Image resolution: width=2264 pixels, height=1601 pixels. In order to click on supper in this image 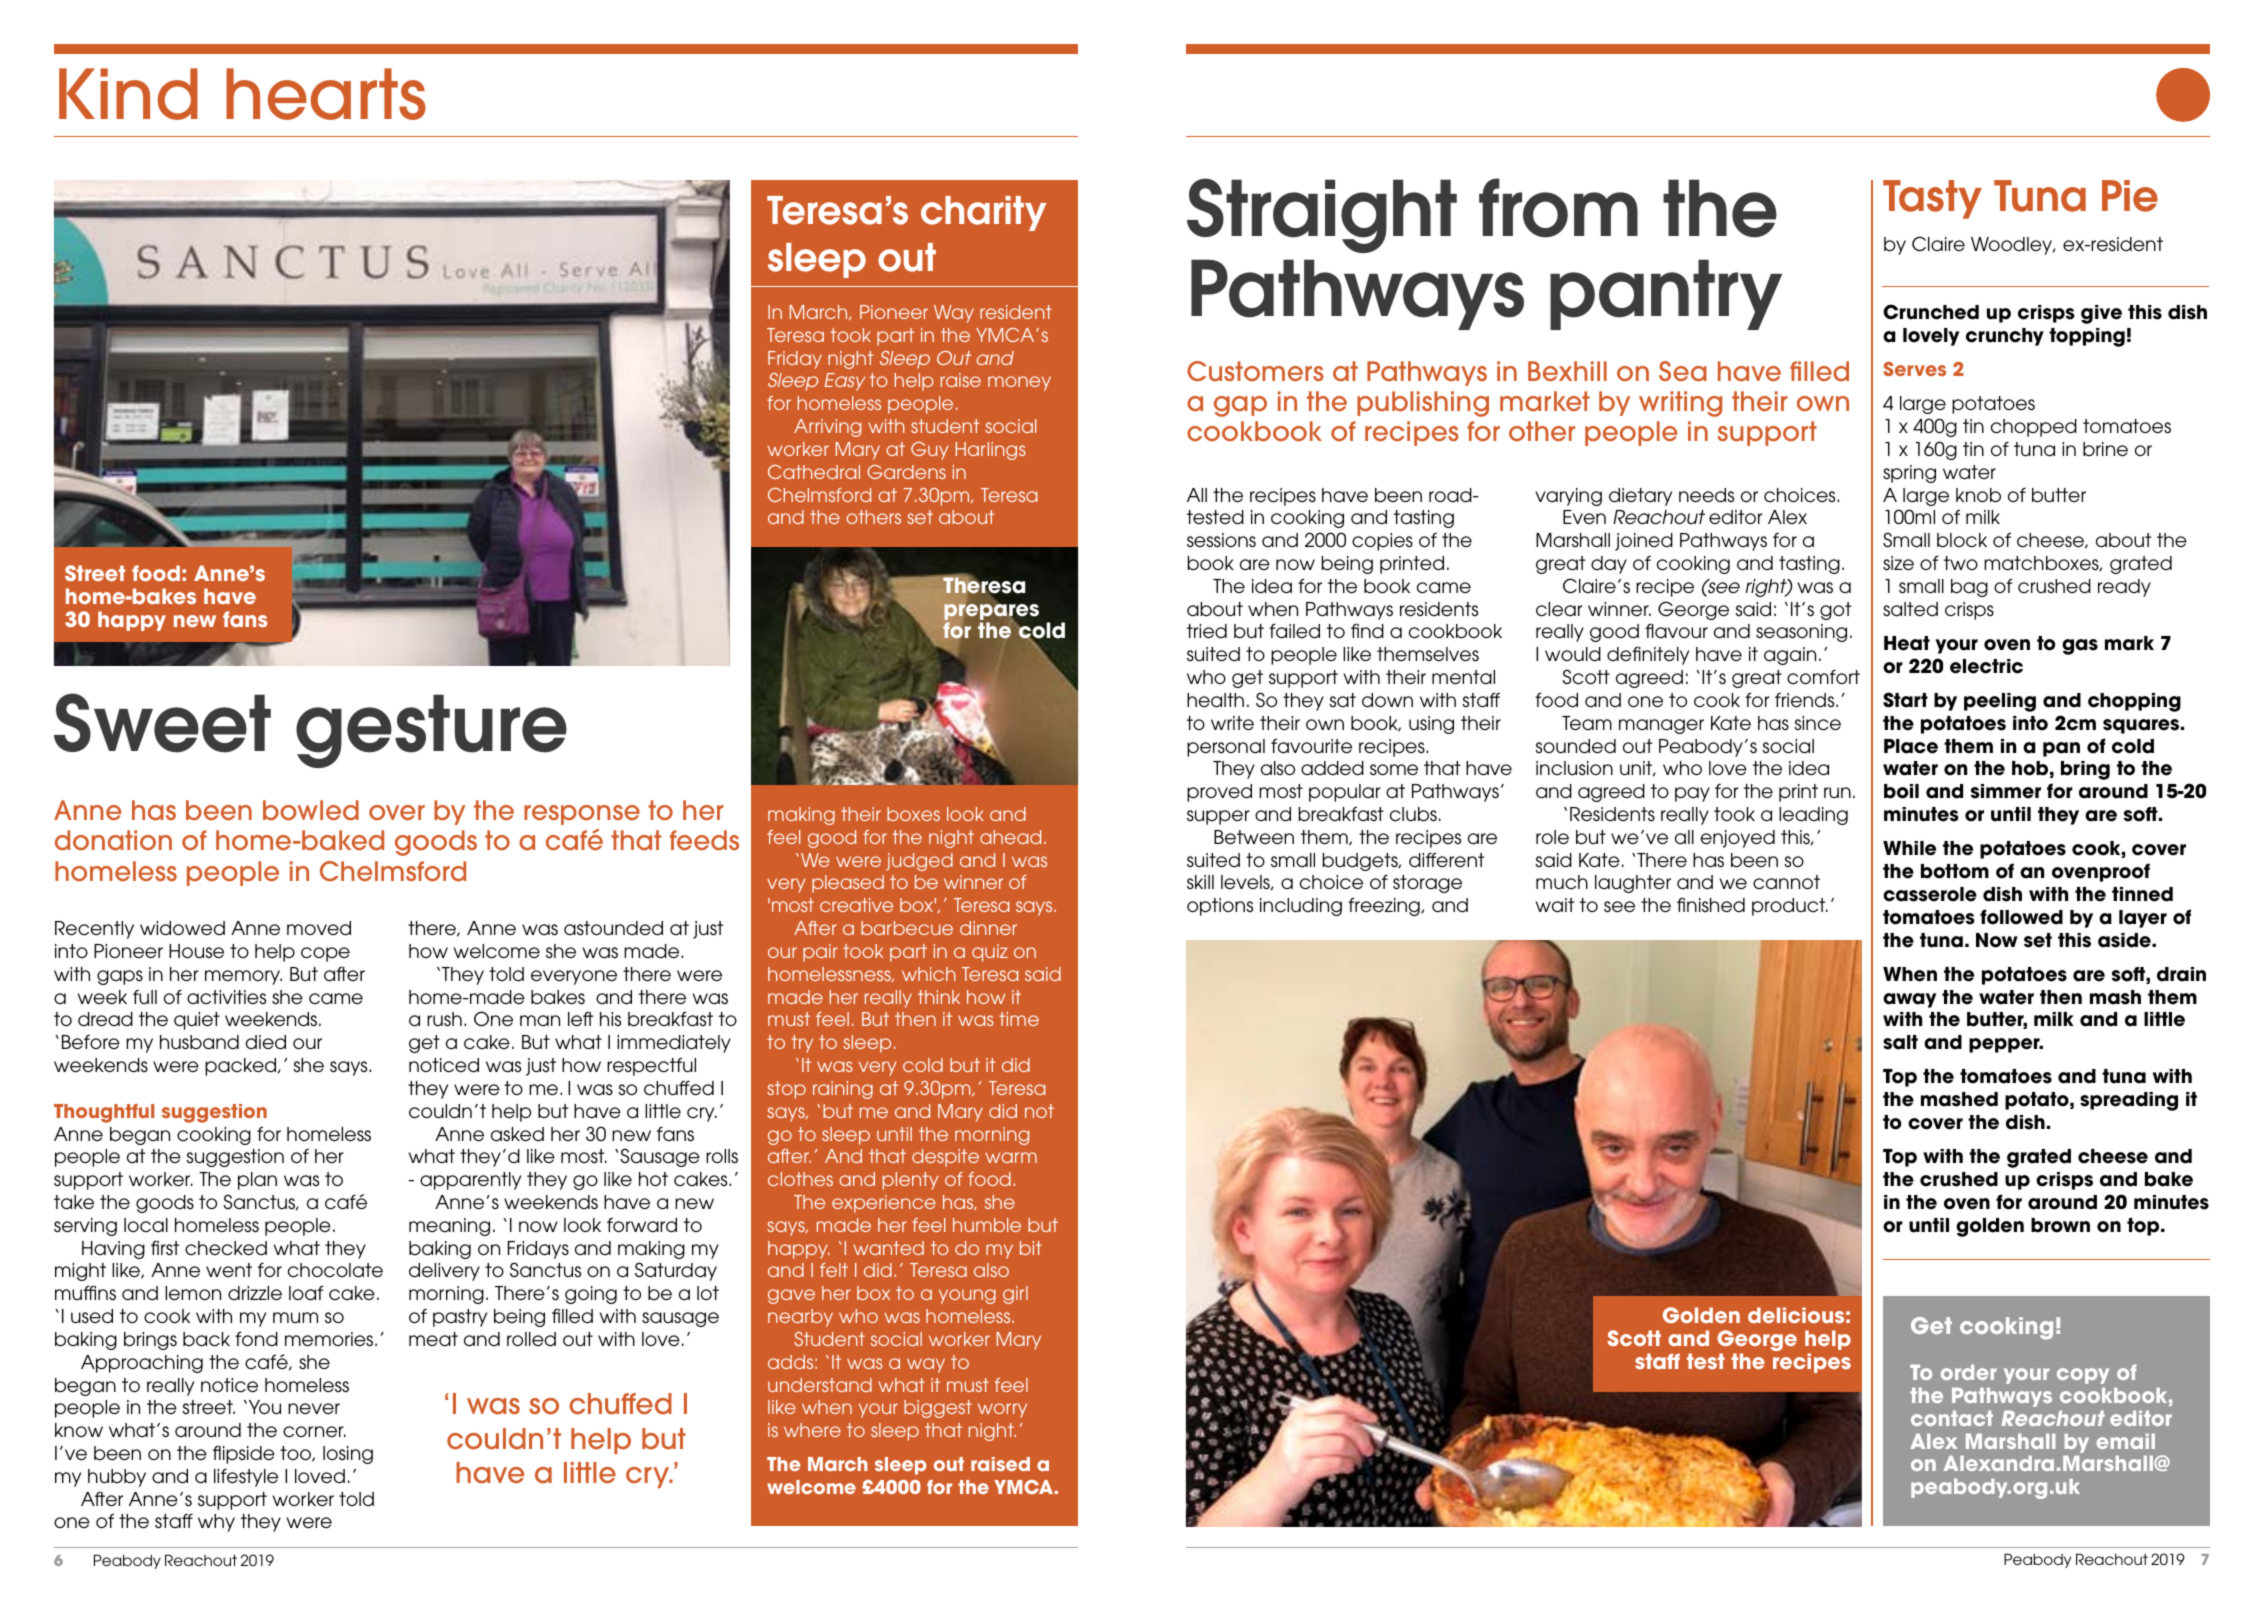, I will do `click(1218, 817)`.
